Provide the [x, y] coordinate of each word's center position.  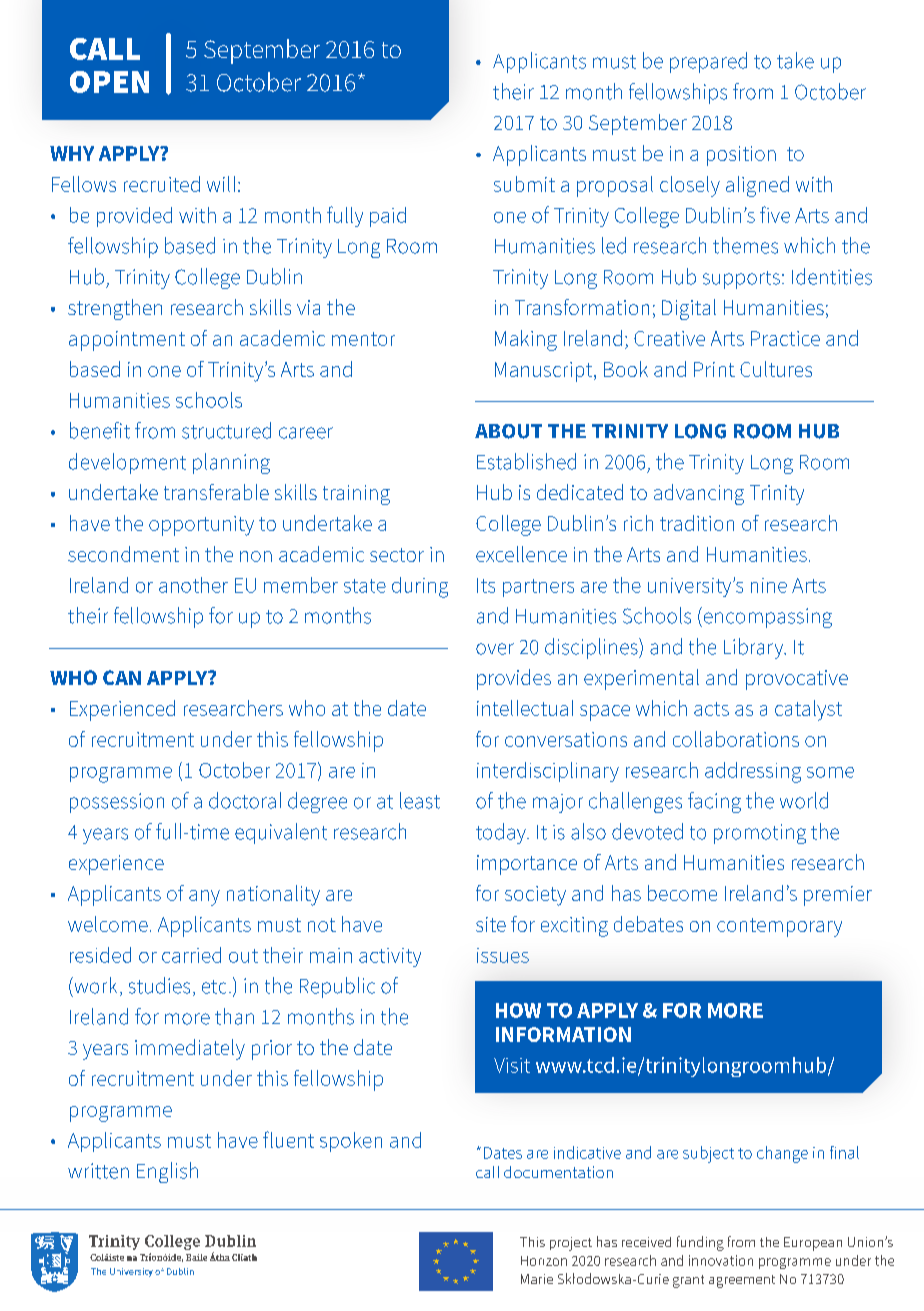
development [127, 463]
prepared [708, 62]
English [167, 1172]
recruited [162, 184]
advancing [699, 494]
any [204, 898]
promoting [760, 834]
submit [524, 184]
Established [526, 461]
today [502, 833]
